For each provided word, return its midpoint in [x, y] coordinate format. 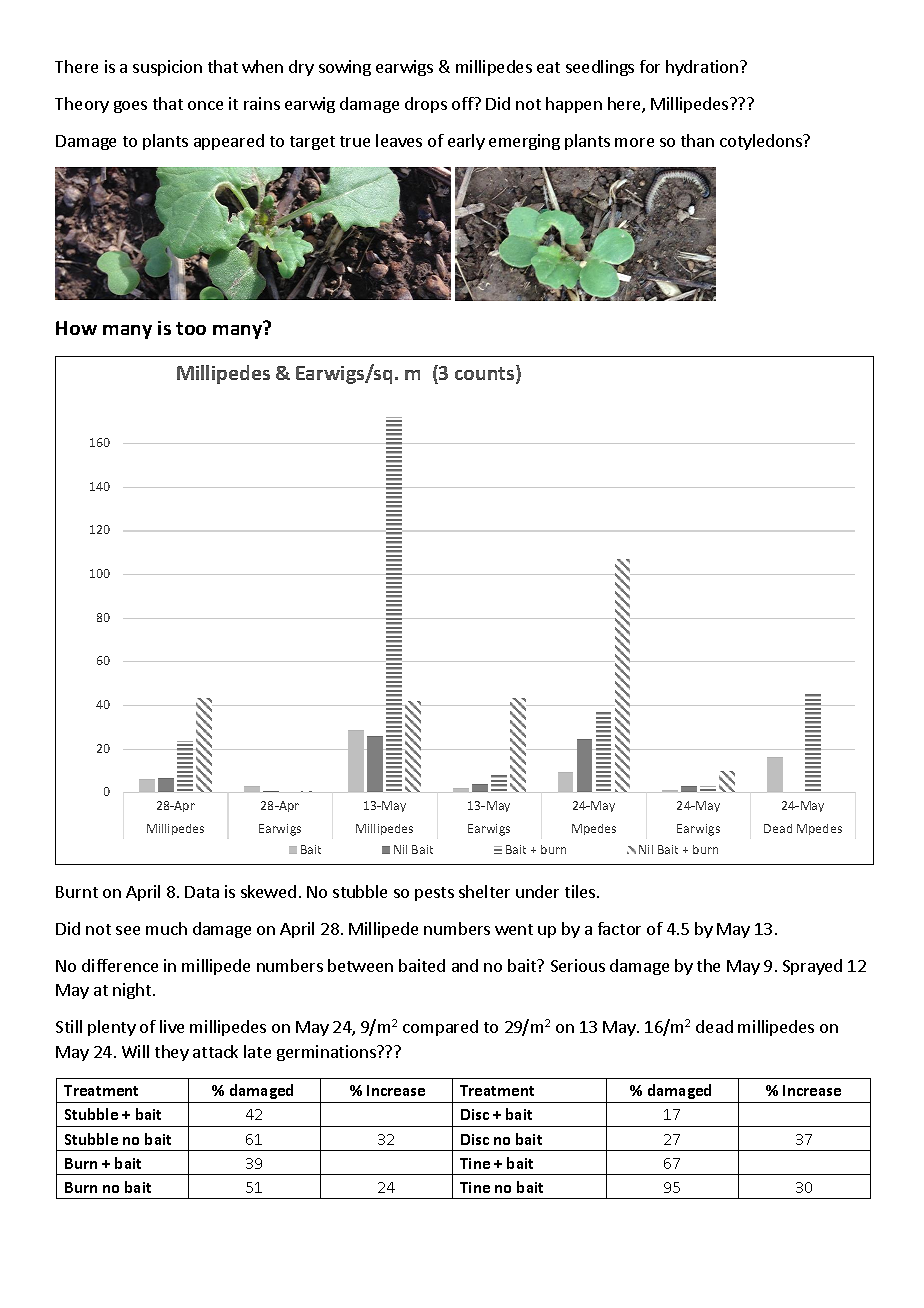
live [172, 1026]
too [191, 328]
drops [426, 105]
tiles [581, 891]
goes [130, 107]
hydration [702, 68]
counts [486, 374]
